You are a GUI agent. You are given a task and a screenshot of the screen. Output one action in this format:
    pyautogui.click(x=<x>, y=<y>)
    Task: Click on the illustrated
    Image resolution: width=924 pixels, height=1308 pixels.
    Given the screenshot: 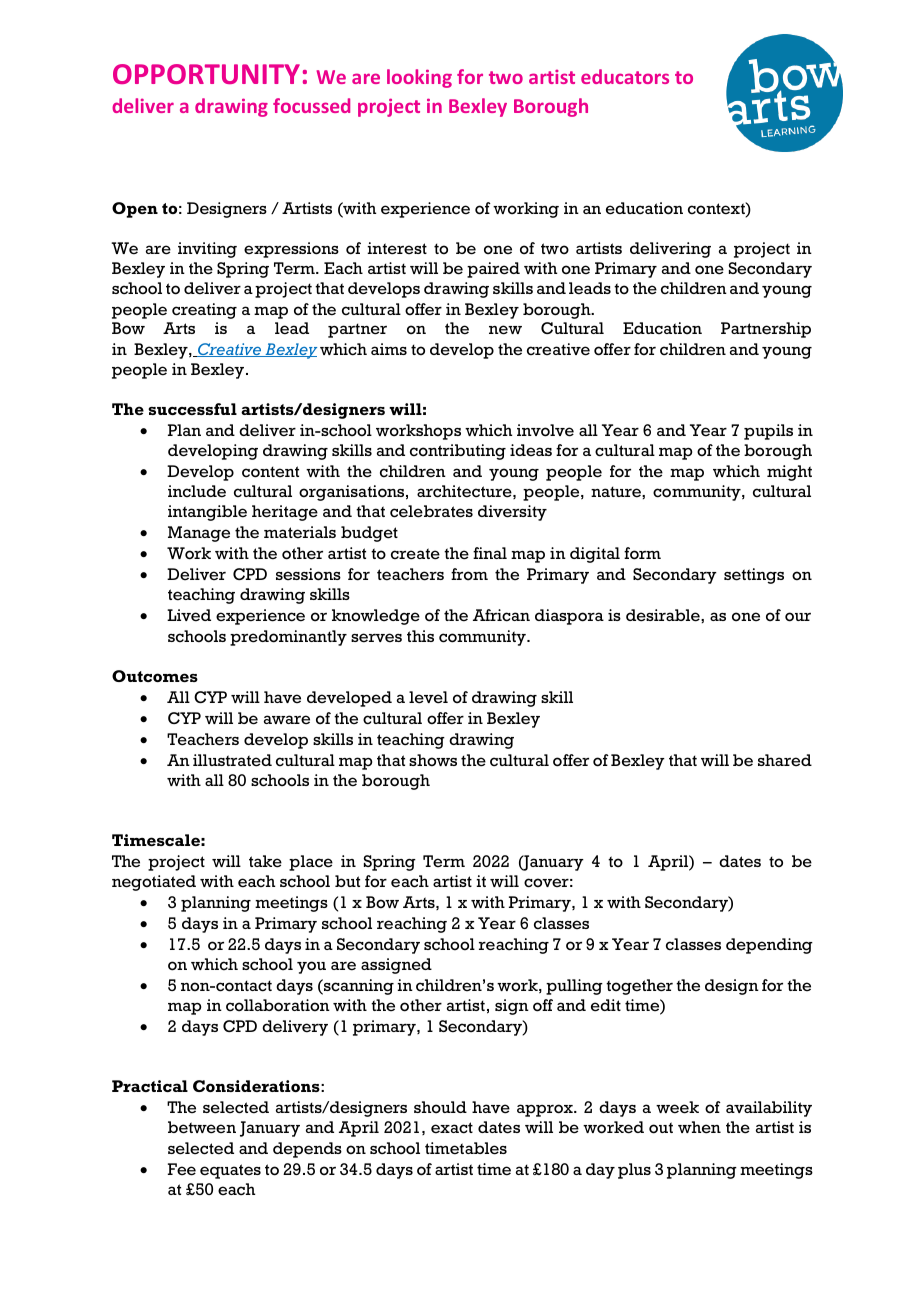 What is the action you would take?
    pyautogui.click(x=232, y=760)
